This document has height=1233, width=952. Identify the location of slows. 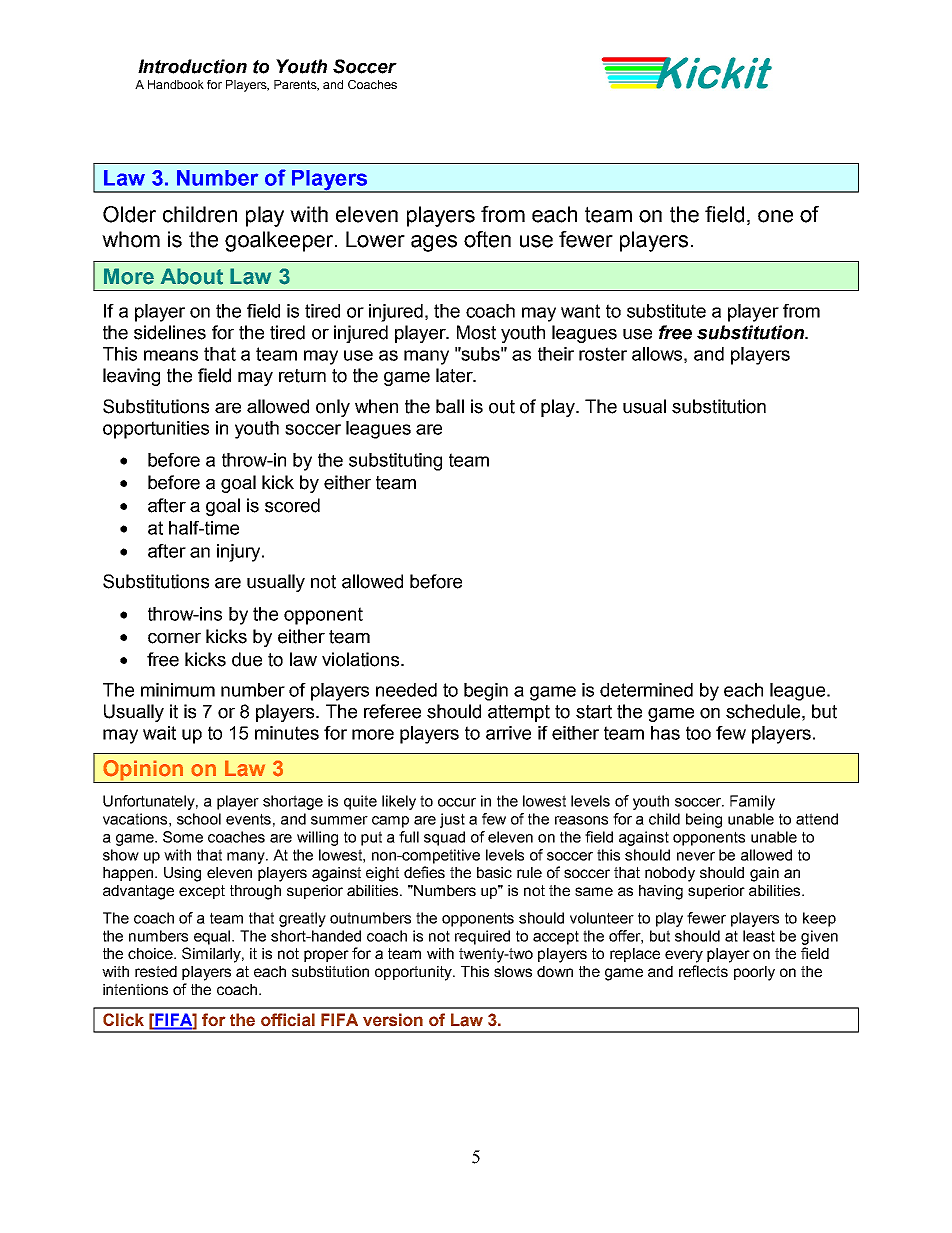
(513, 971).
